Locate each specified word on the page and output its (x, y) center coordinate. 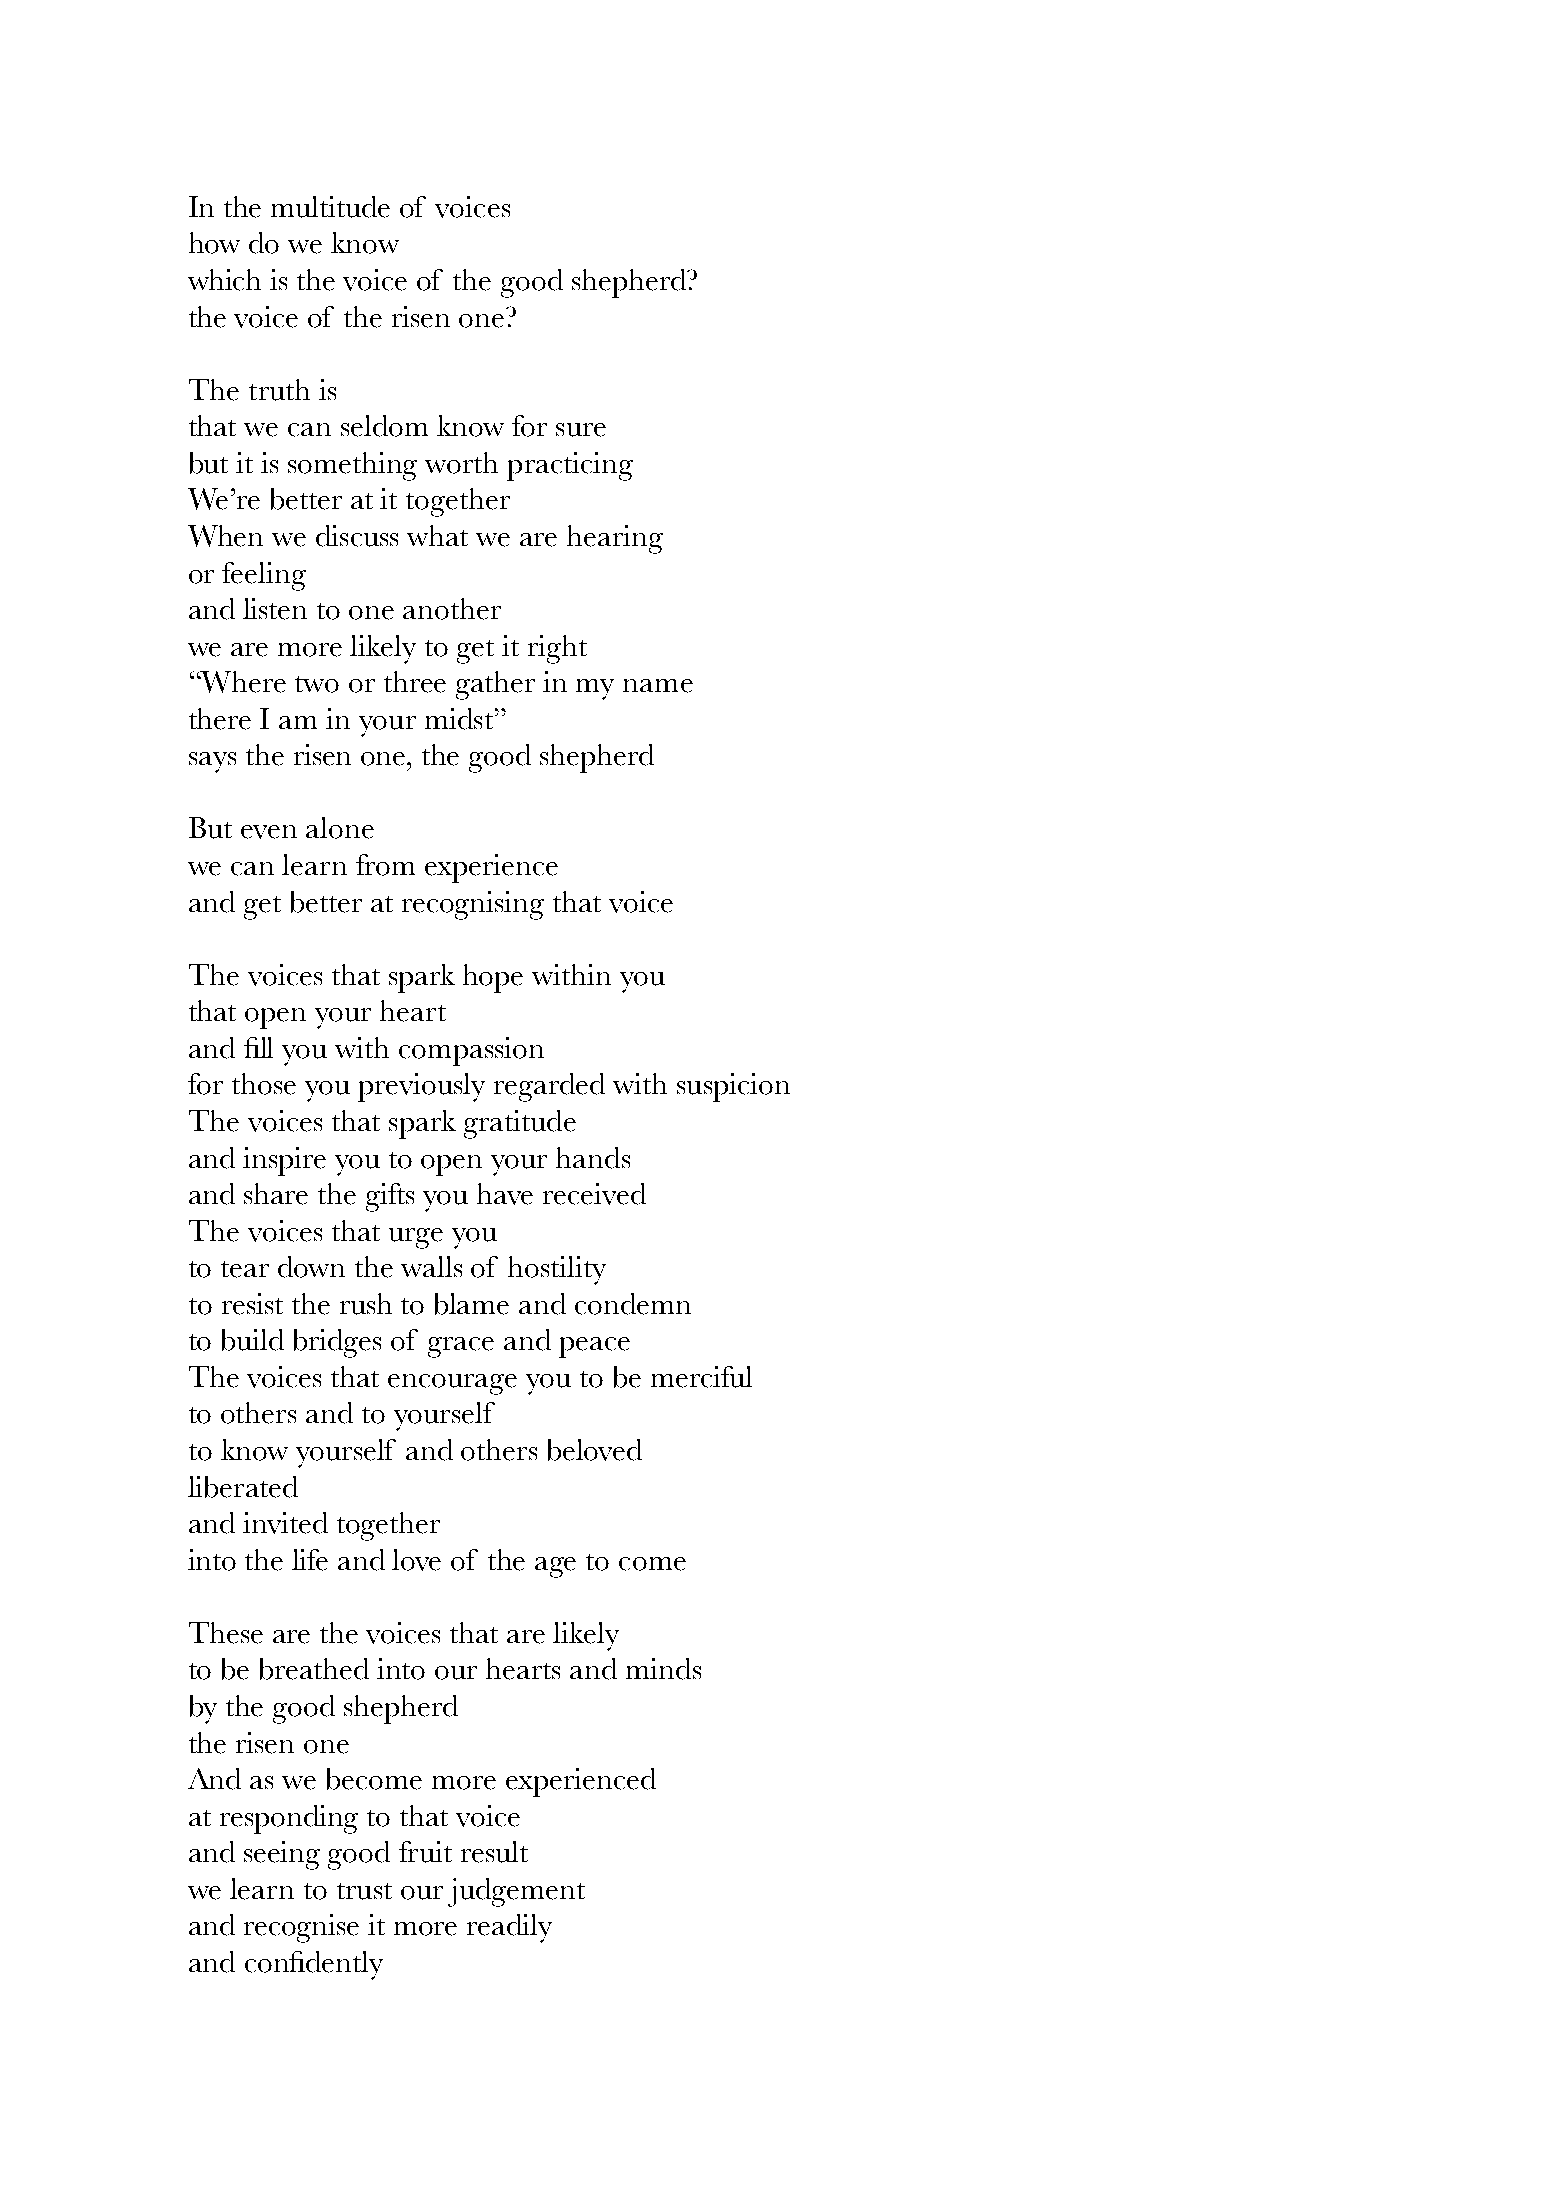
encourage (452, 1384)
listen (275, 609)
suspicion (733, 1087)
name (658, 686)
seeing (282, 1855)
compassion (471, 1051)
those (264, 1084)
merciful (701, 1377)
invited (285, 1523)
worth (461, 463)
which (224, 280)
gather (495, 685)
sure (581, 430)
